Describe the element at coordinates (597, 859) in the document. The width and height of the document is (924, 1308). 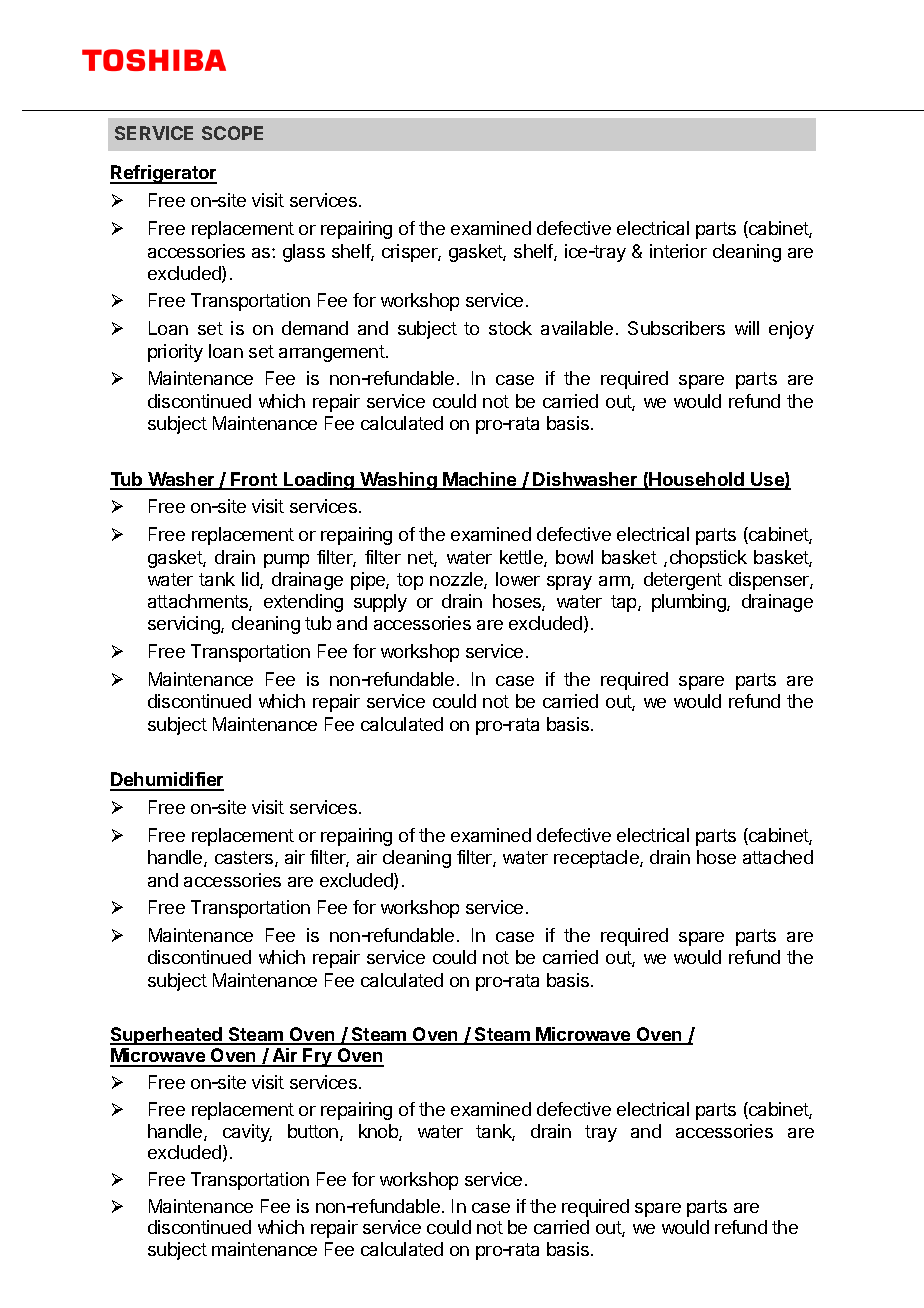
I see `receptacle` at that location.
